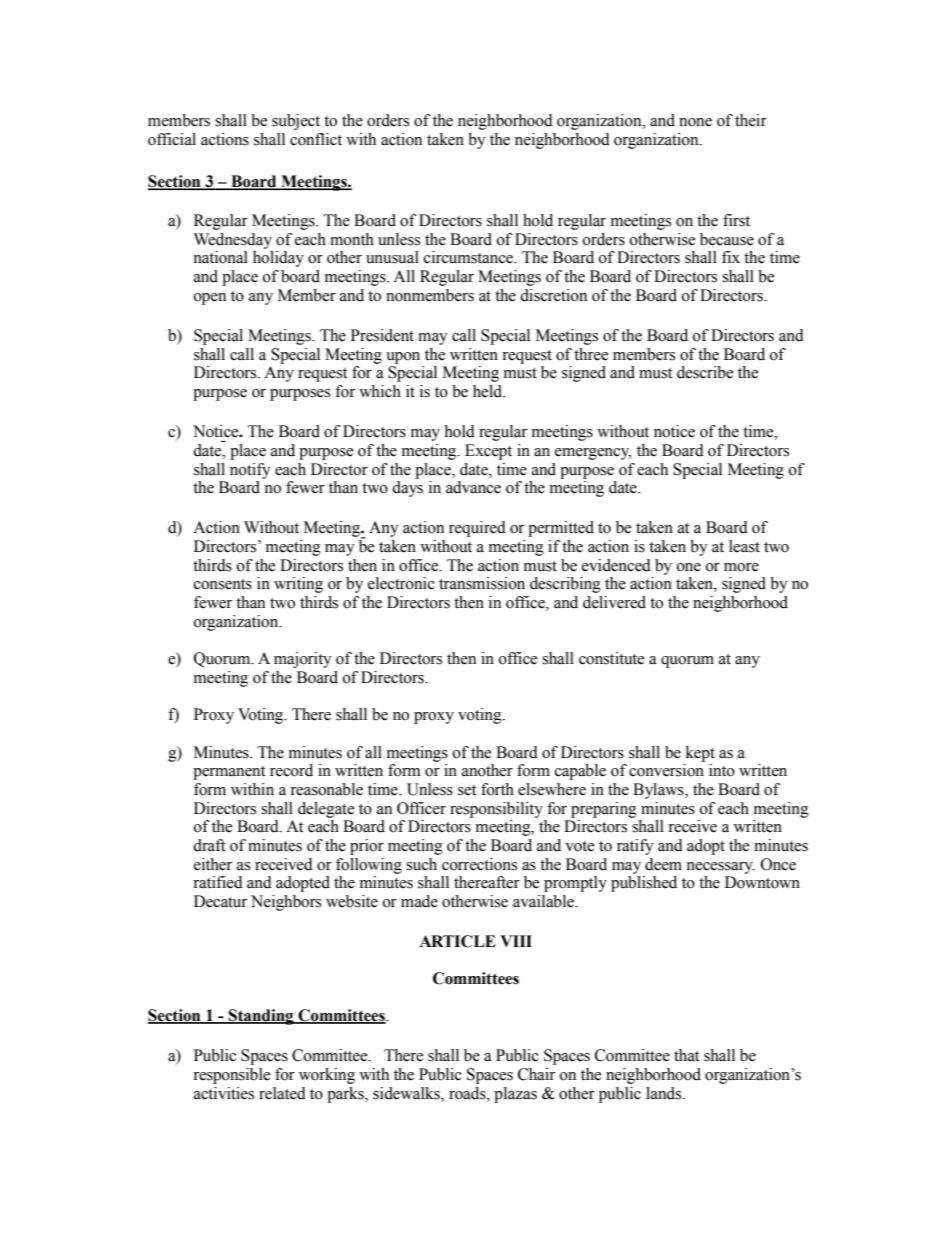 This document has width=952, height=1233. I want to click on none, so click(695, 122).
